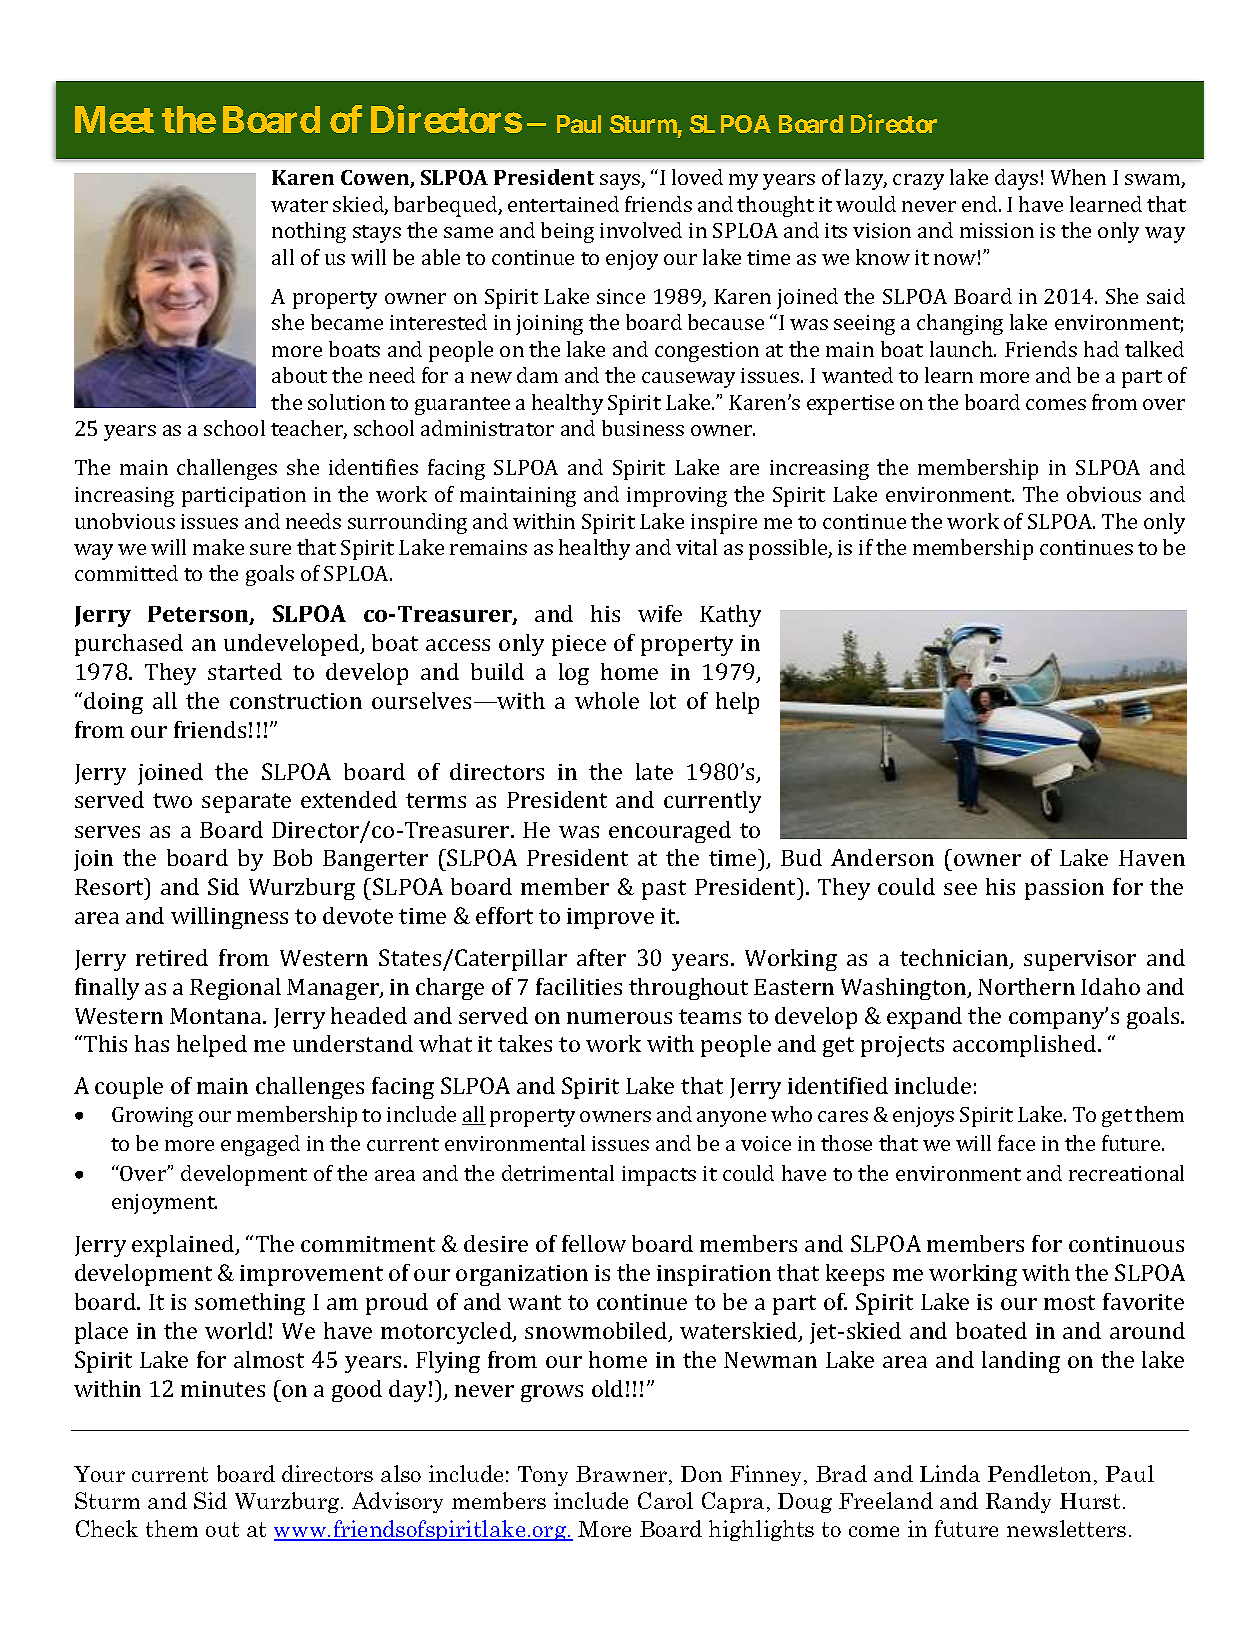 This document has width=1260, height=1630. Describe the element at coordinates (659, 1176) in the document. I see `impacts` at that location.
